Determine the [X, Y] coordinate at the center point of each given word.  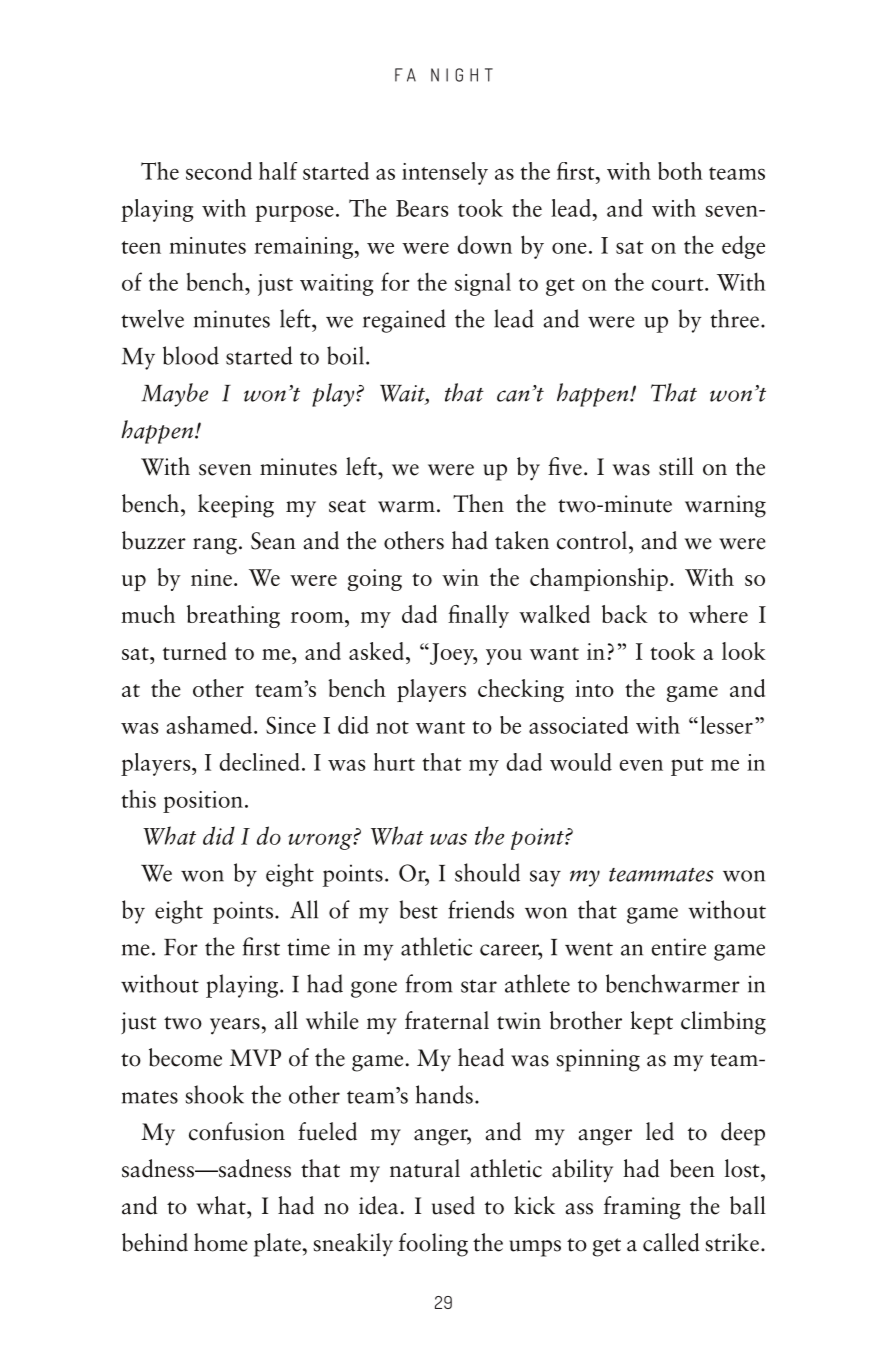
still [676, 466]
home [221, 1242]
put [687, 767]
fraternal [447, 1020]
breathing [233, 616]
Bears [422, 208]
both [680, 171]
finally [478, 616]
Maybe [174, 395]
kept [651, 1023]
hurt [394, 762]
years [236, 1026]
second [219, 171]
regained [404, 321]
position [203, 802]
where [718, 614]
